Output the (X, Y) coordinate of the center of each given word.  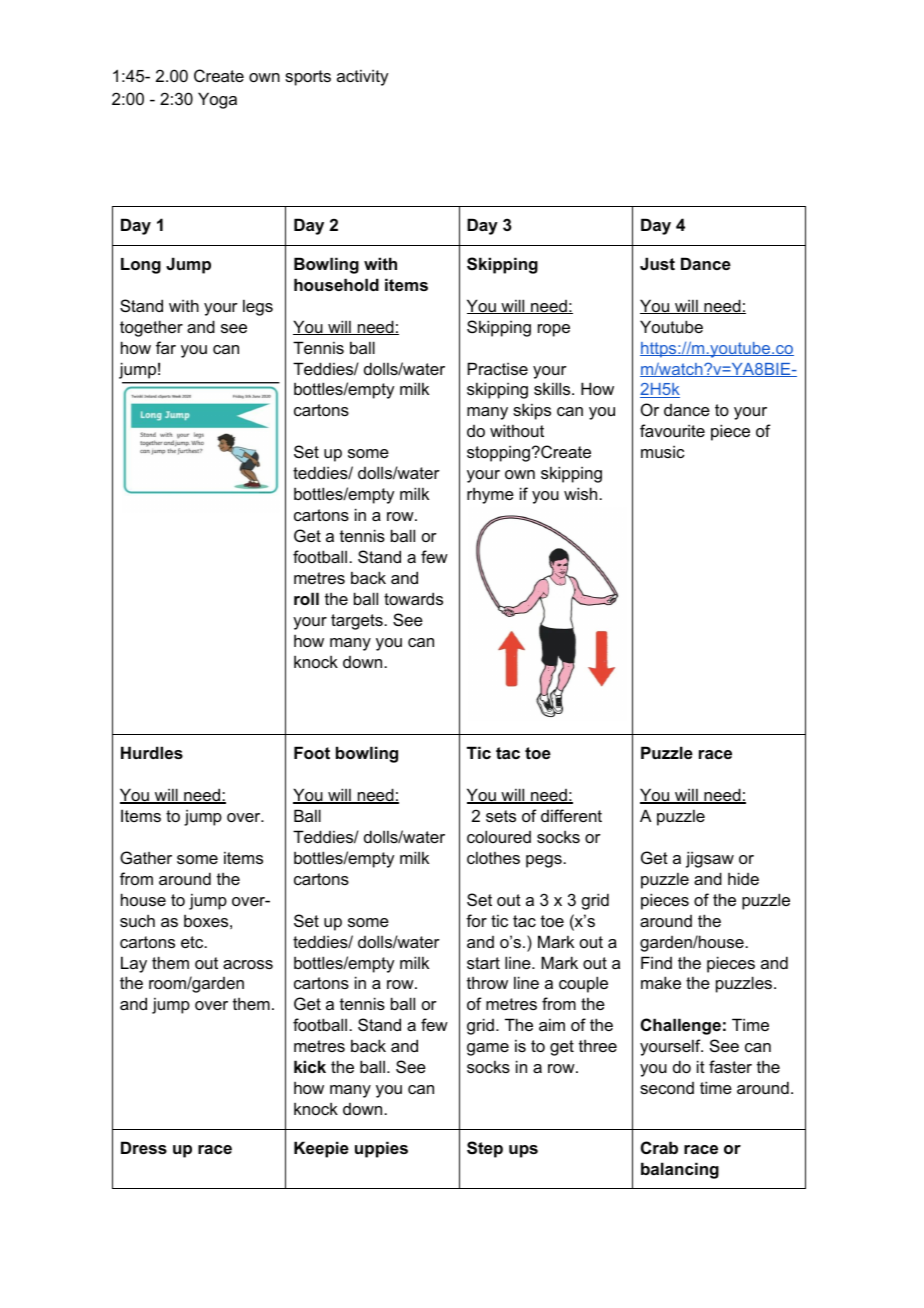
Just (657, 263)
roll (306, 598)
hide (743, 878)
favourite (672, 430)
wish (582, 493)
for (476, 920)
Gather (146, 857)
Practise (498, 368)
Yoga (217, 100)
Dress (144, 1147)
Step (485, 1149)
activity (362, 77)
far (166, 347)
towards (413, 598)
